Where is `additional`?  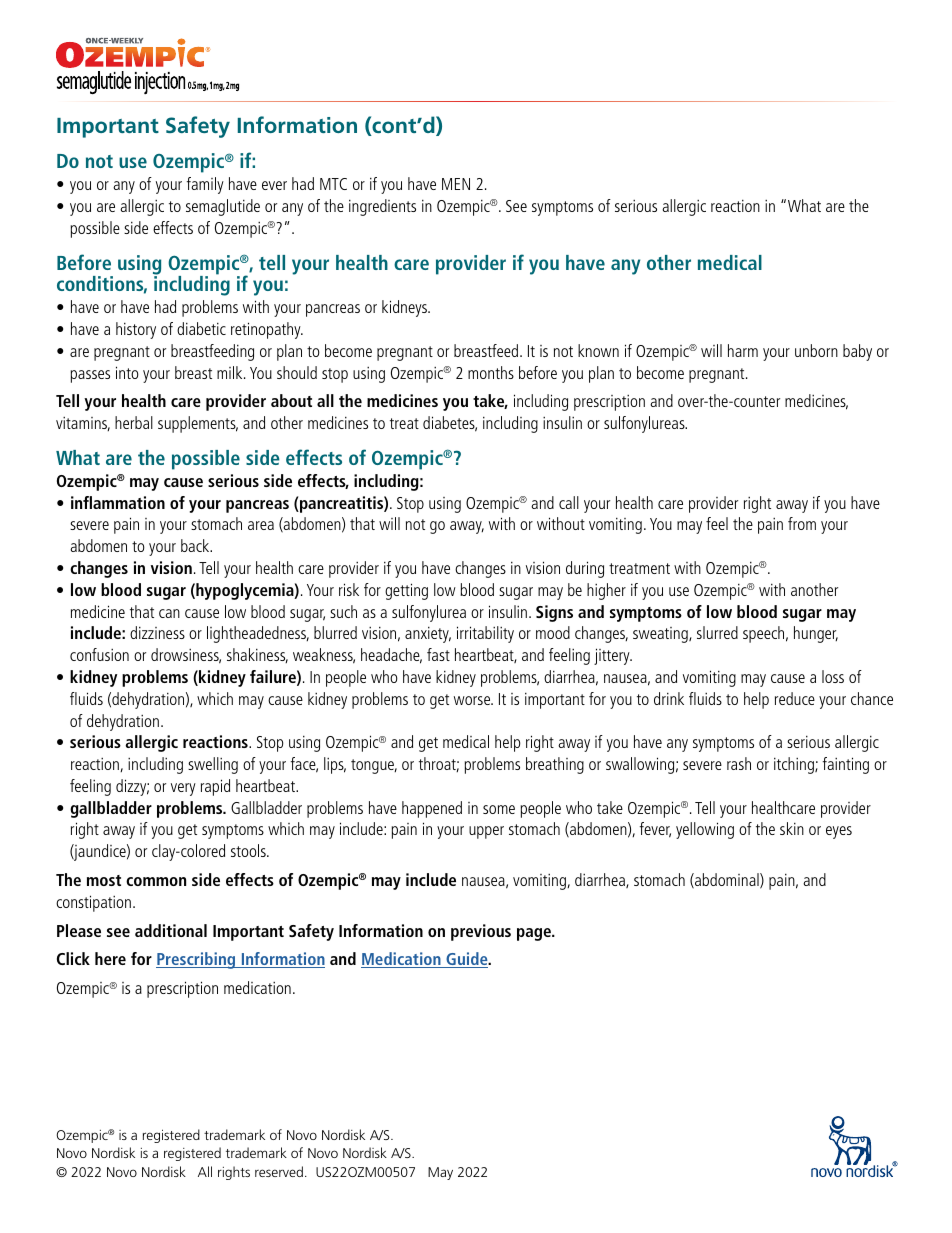 additional is located at coordinates (171, 930).
